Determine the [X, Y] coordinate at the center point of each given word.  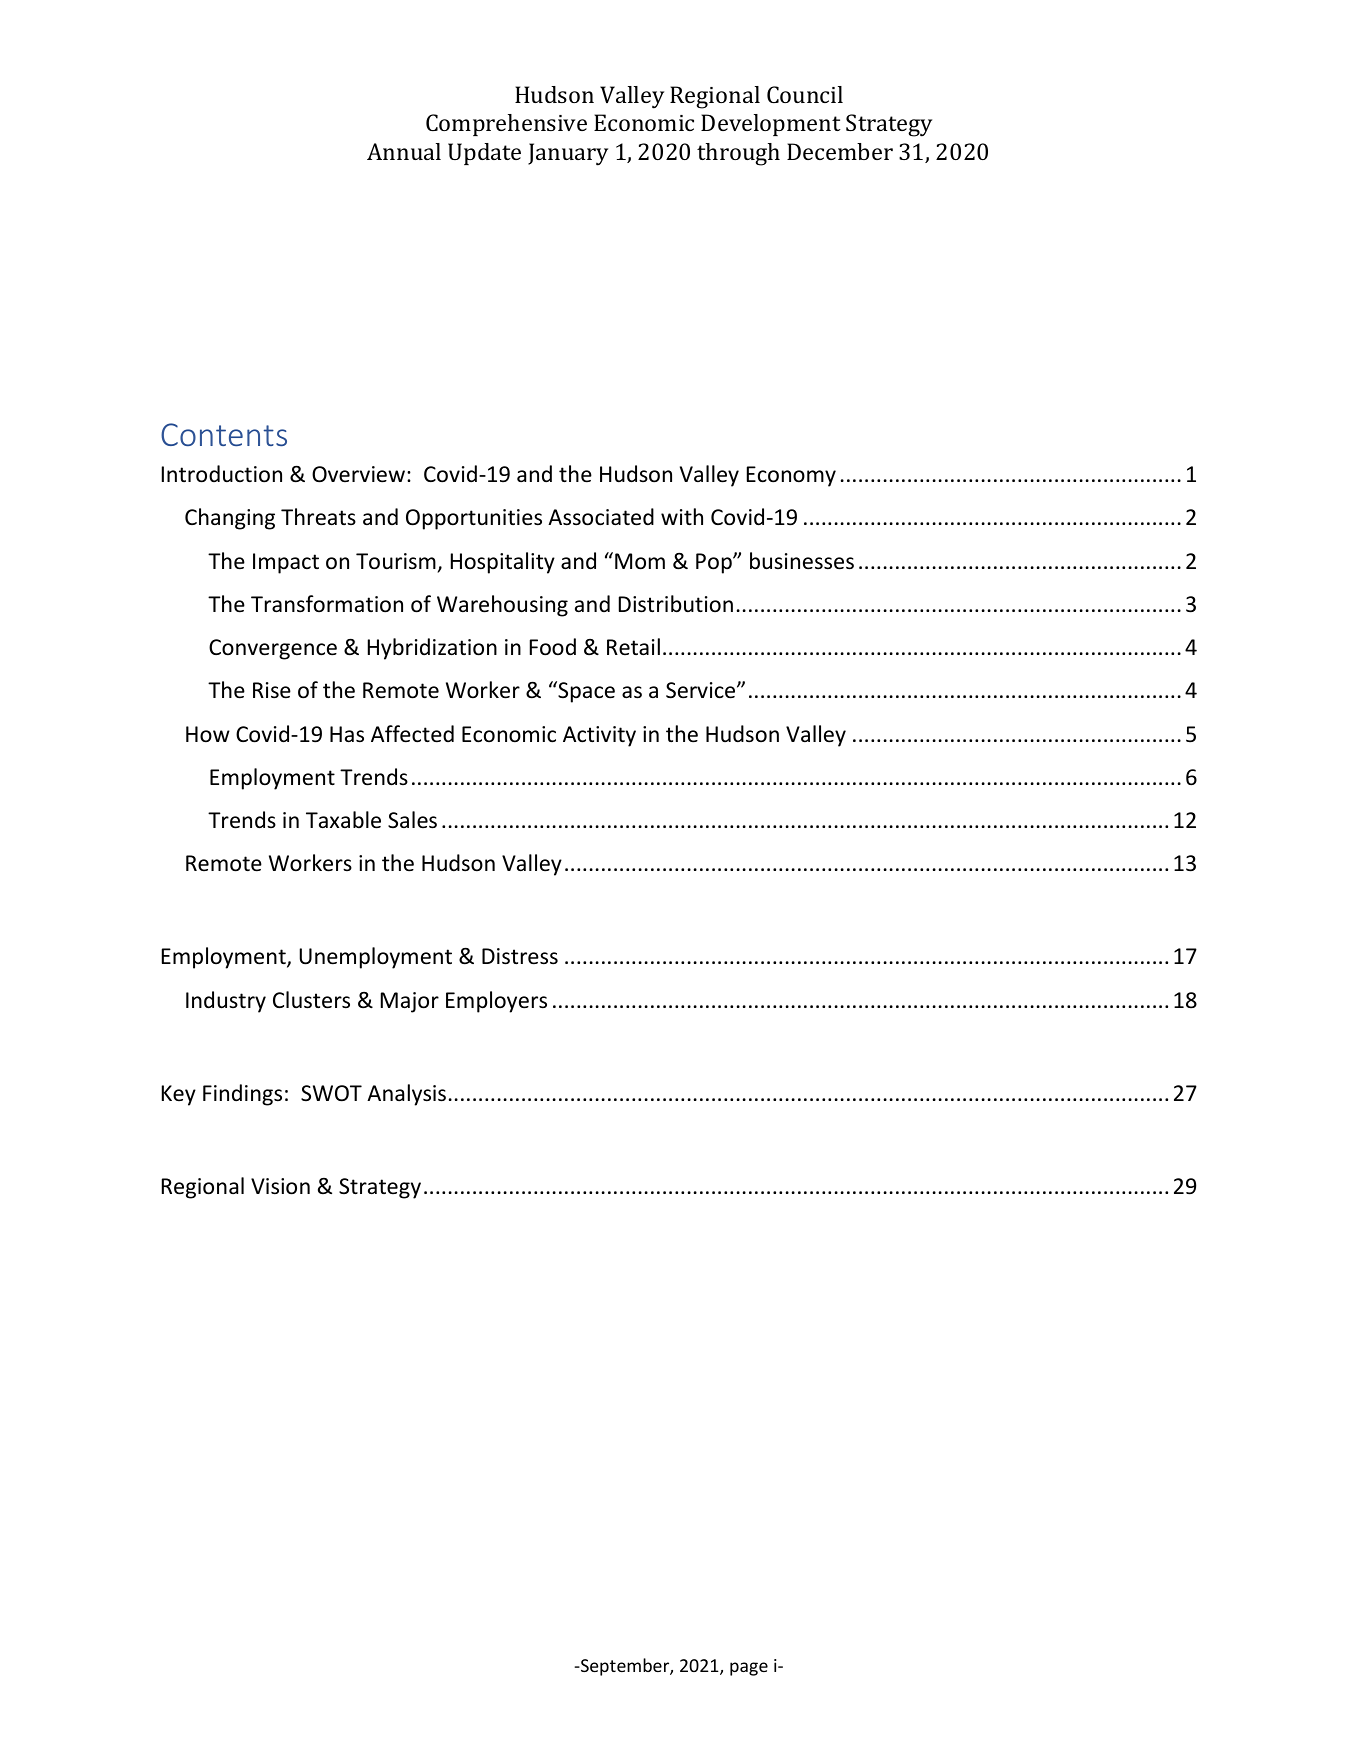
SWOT [331, 1093]
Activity [599, 736]
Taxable [343, 820]
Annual [404, 151]
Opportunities [474, 519]
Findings [242, 1095]
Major [410, 1002]
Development [771, 125]
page [749, 1669]
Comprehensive [506, 125]
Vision [280, 1186]
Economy [791, 476]
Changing [230, 519]
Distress [520, 956]
